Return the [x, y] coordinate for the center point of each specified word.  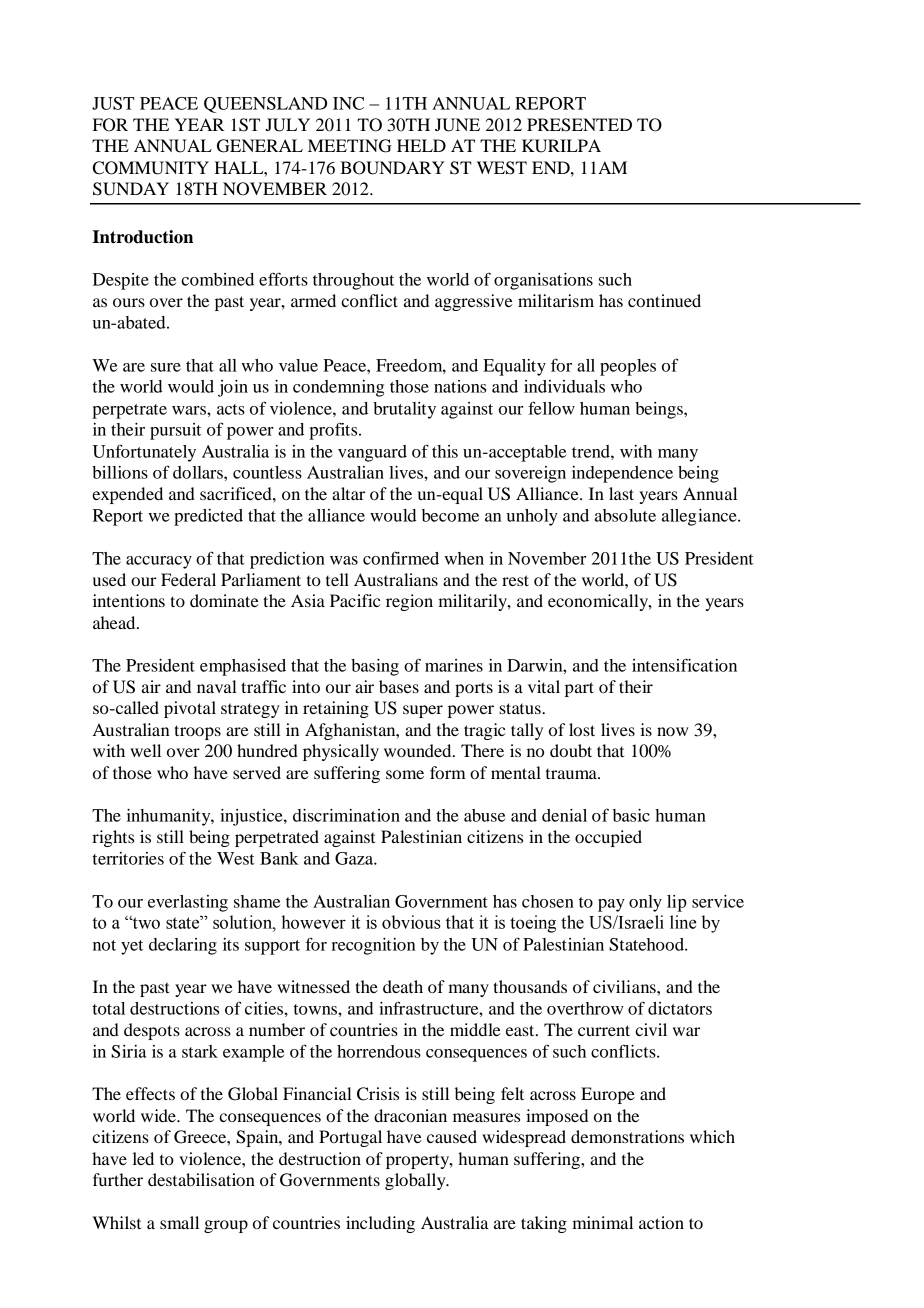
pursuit [175, 431]
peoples [628, 367]
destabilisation [201, 1179]
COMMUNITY [151, 168]
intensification [684, 665]
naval [217, 686]
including [380, 1224]
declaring [183, 946]
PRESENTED [579, 125]
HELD [421, 145]
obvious [411, 922]
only [645, 903]
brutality [404, 410]
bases [399, 686]
